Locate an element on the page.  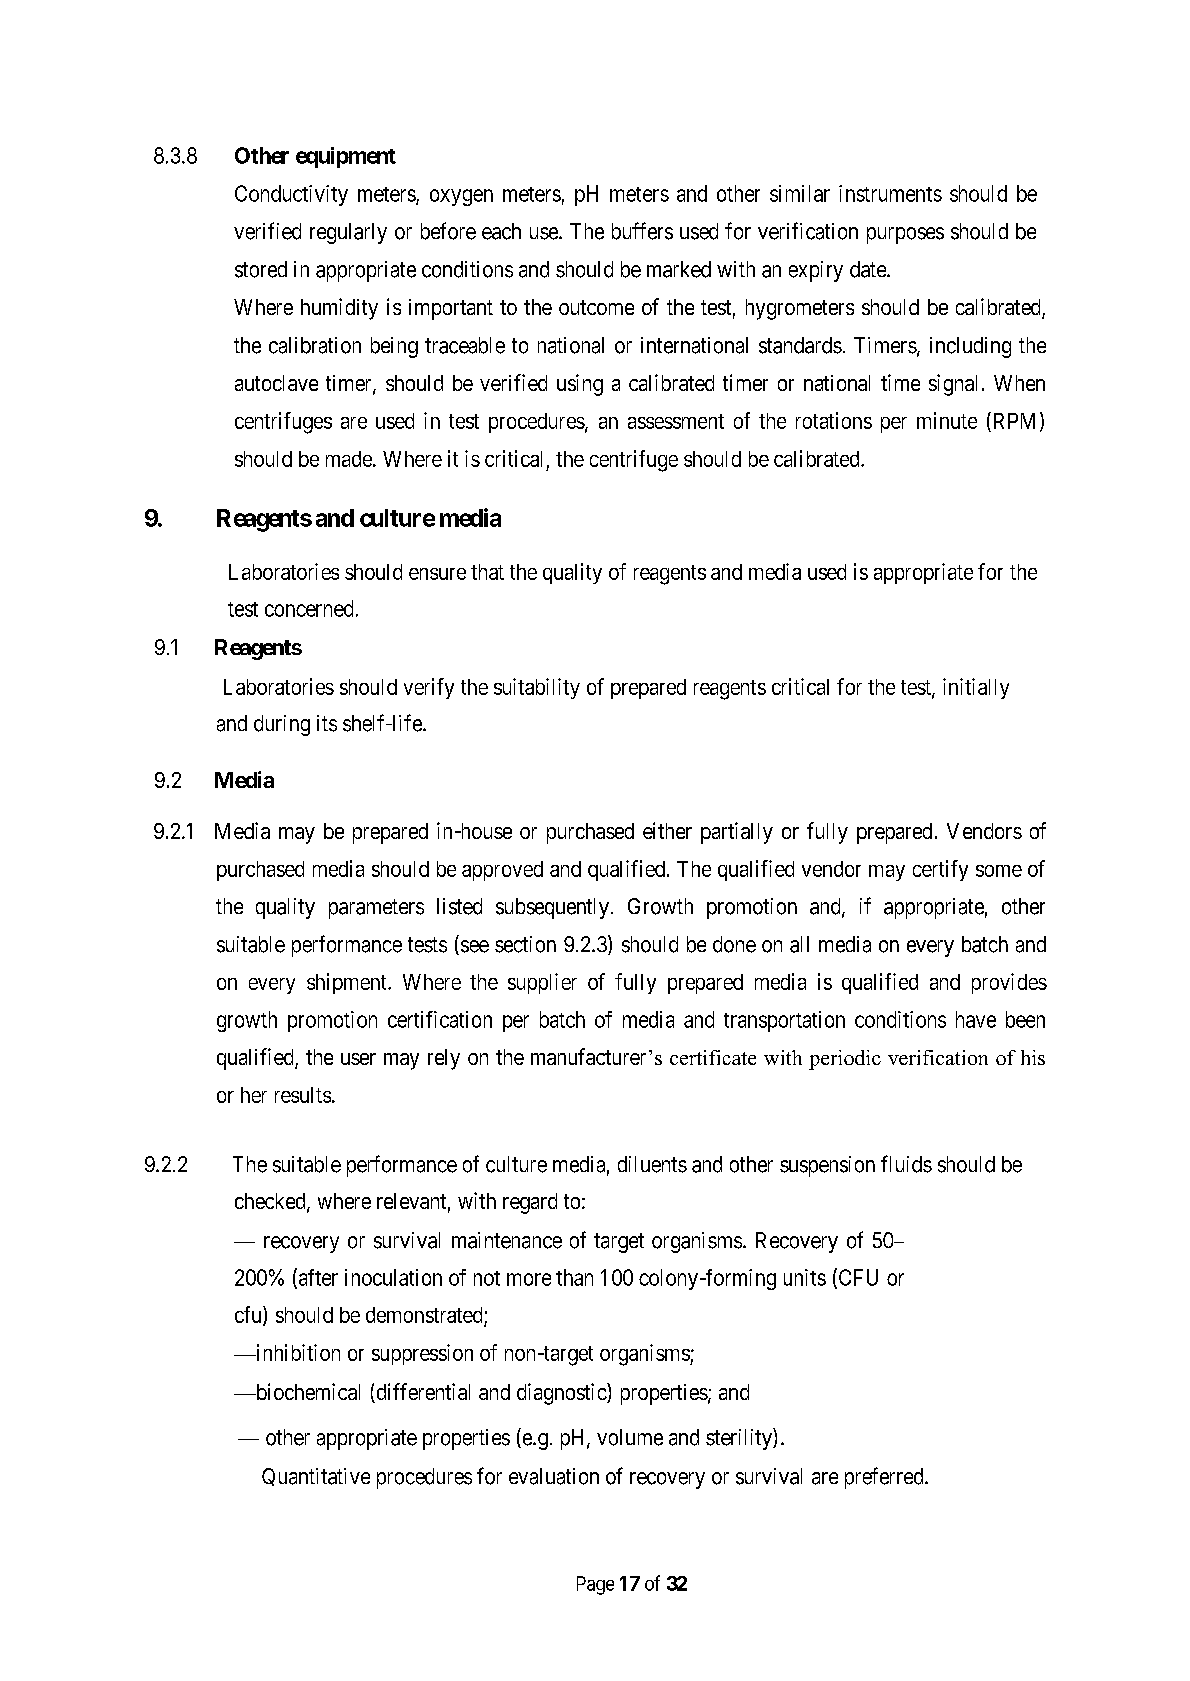
either is located at coordinates (667, 830).
